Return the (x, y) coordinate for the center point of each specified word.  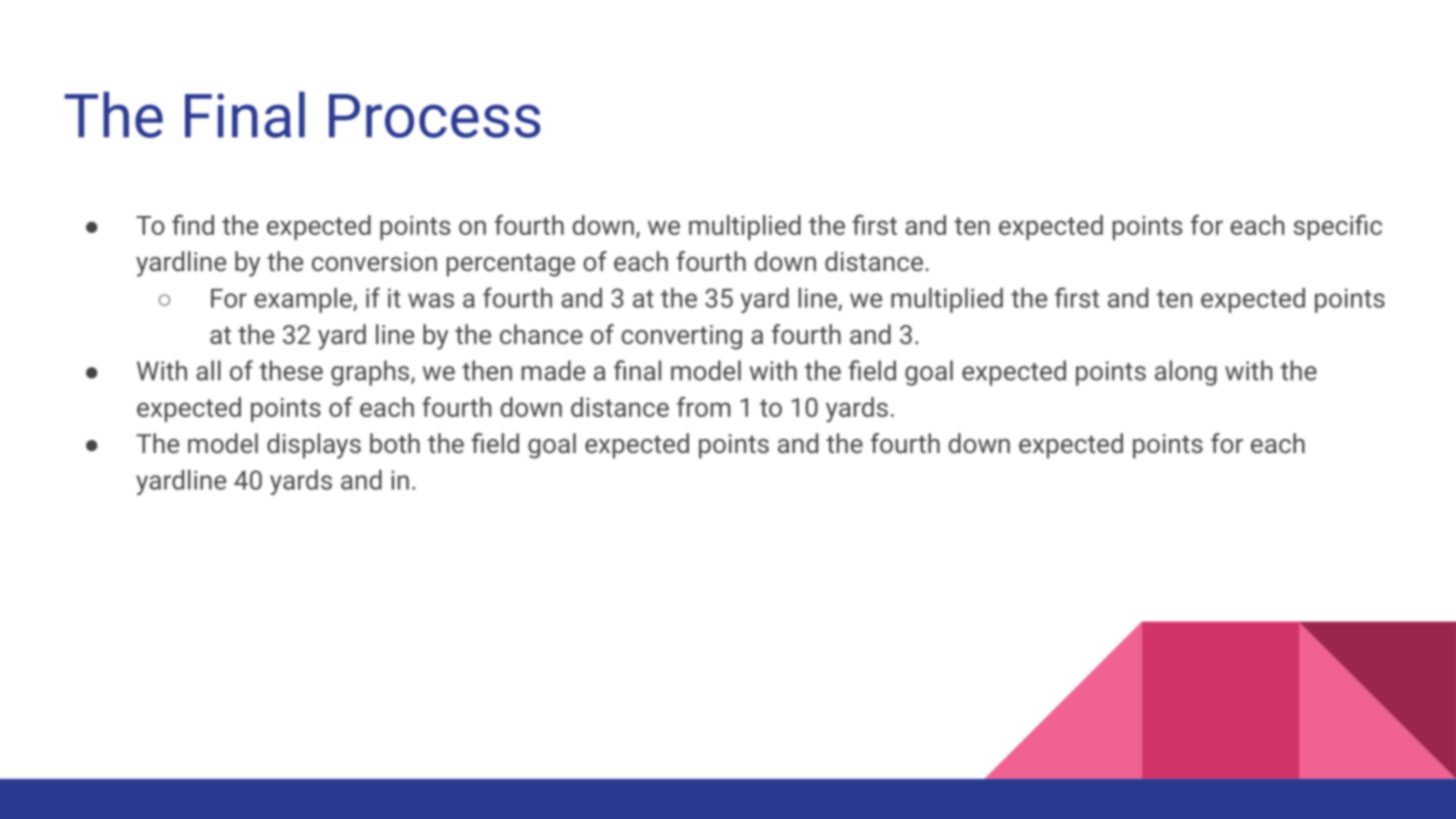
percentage (511, 265)
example (304, 300)
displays (314, 446)
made (553, 370)
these (291, 370)
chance (541, 334)
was (431, 300)
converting (681, 337)
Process (434, 116)
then (487, 370)
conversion (374, 261)
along (1186, 373)
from (703, 407)
